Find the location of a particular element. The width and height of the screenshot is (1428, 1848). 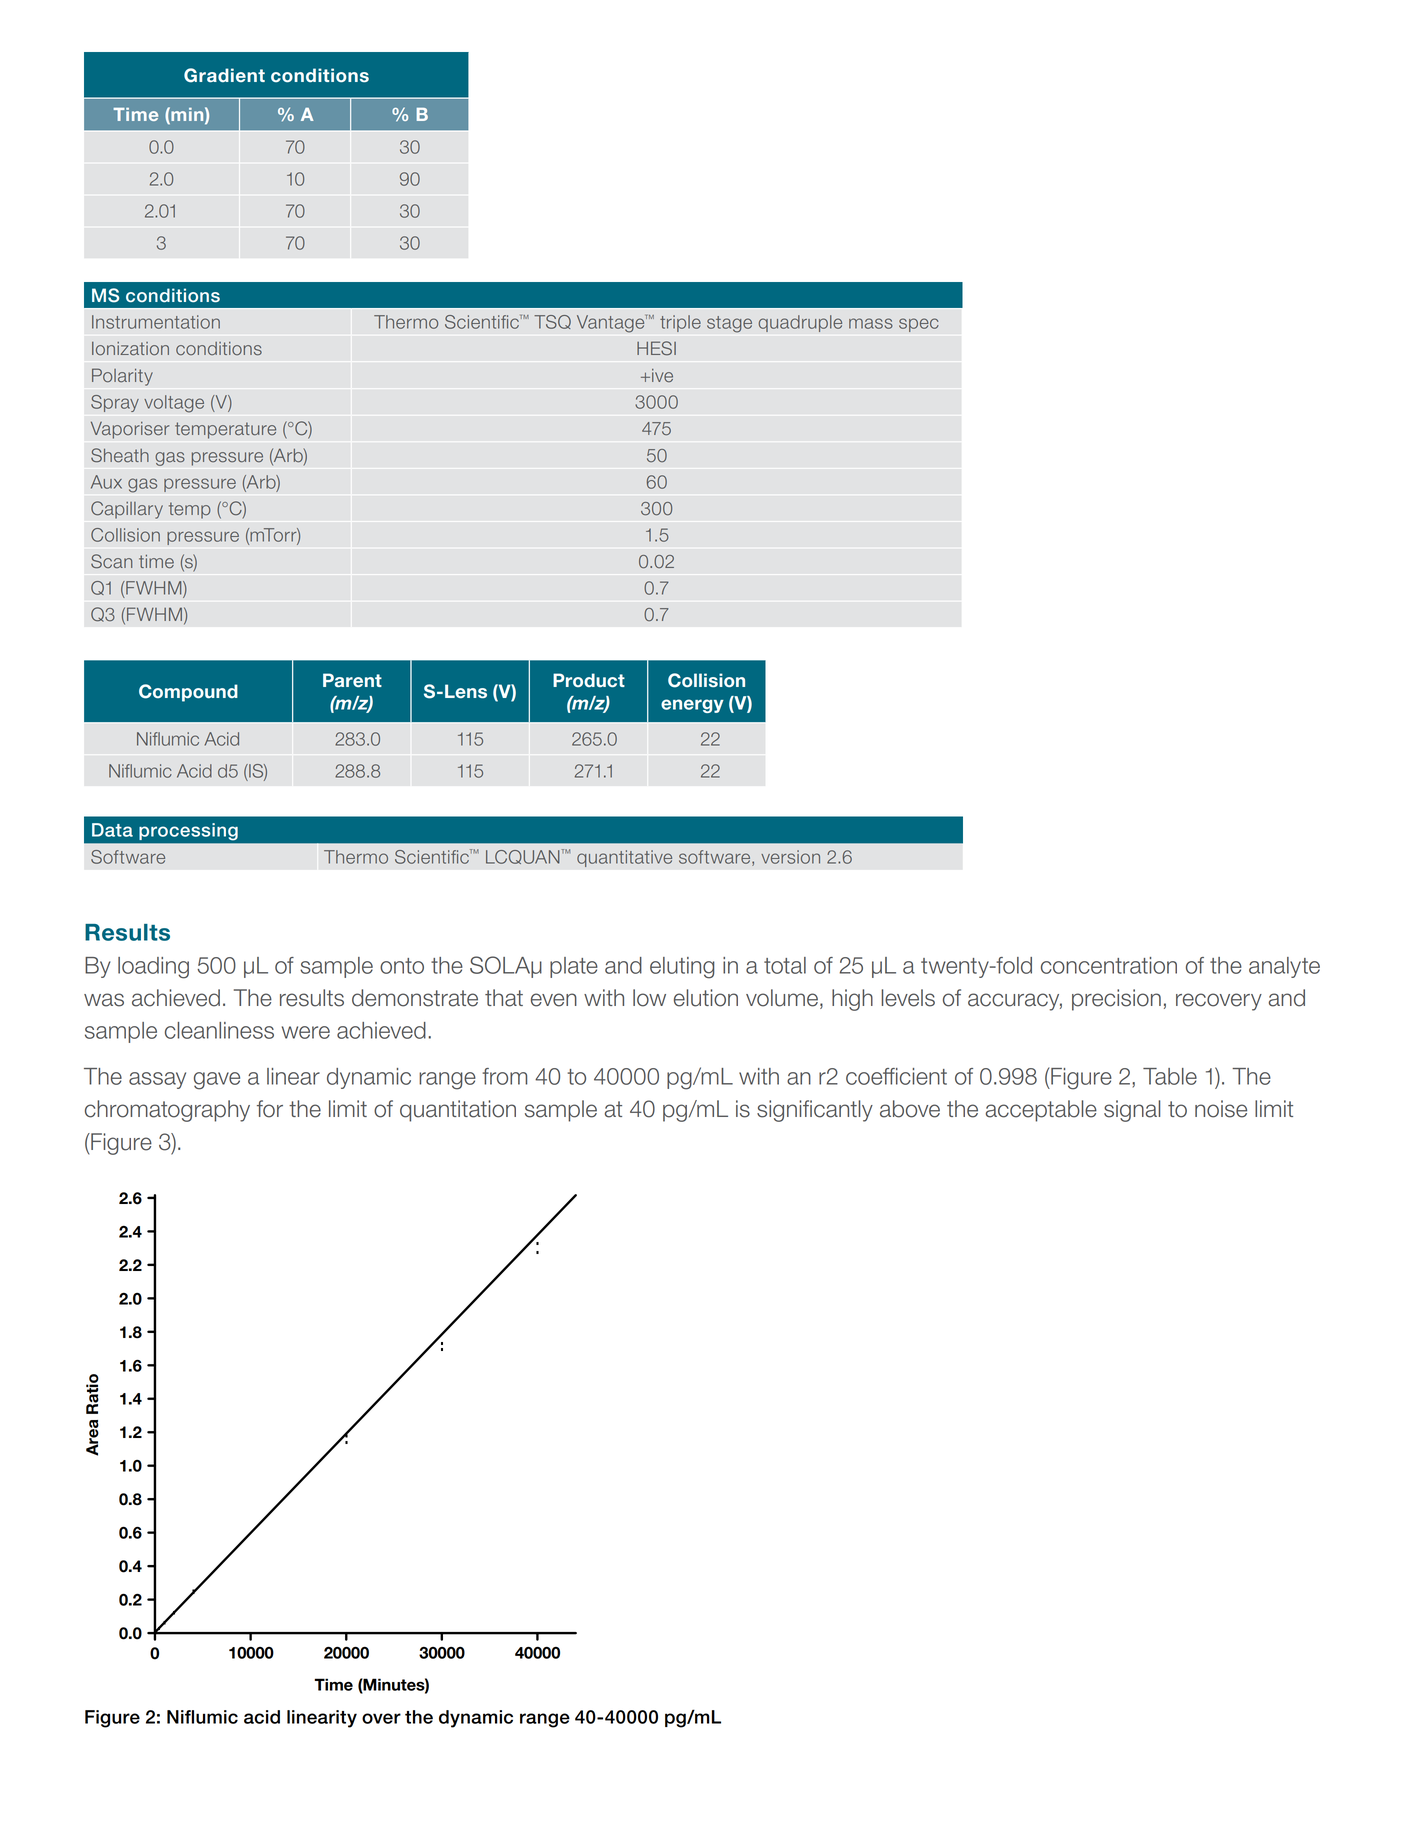

Scan is located at coordinates (111, 561).
